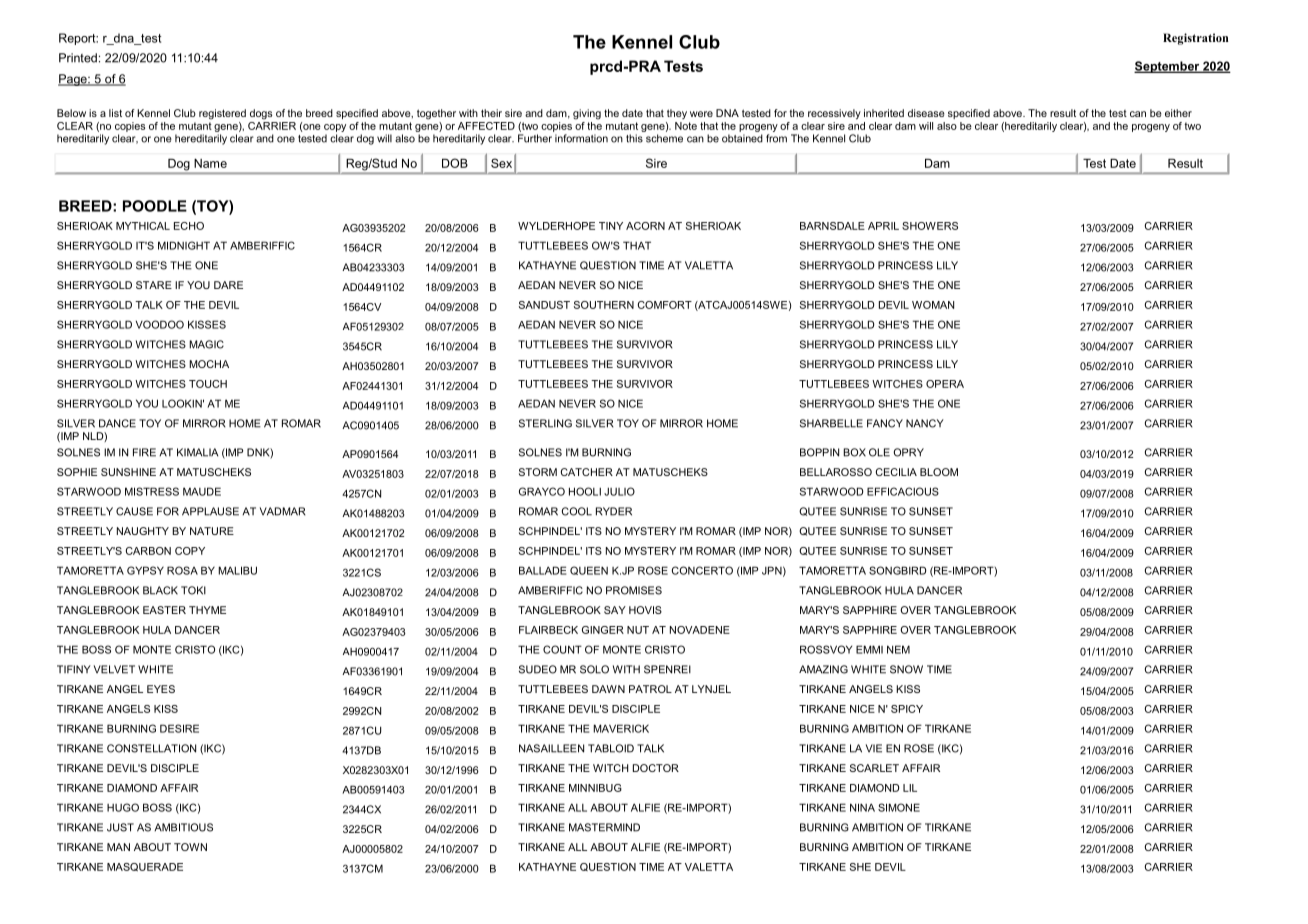 The height and width of the screenshot is (924, 1308). What do you see at coordinates (78, 58) in the screenshot?
I see `Printed` at bounding box center [78, 58].
